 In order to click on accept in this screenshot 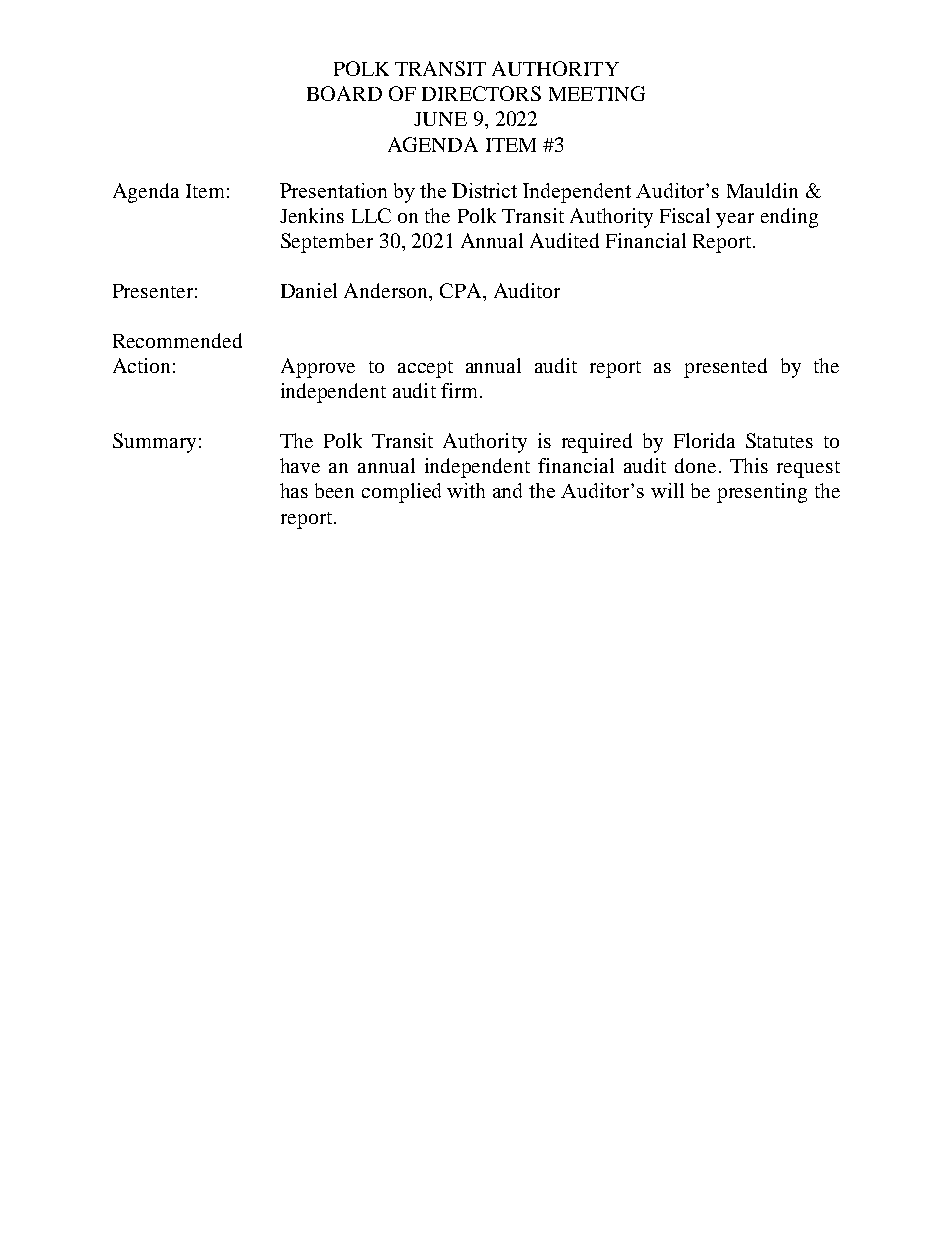, I will do `click(425, 369)`.
